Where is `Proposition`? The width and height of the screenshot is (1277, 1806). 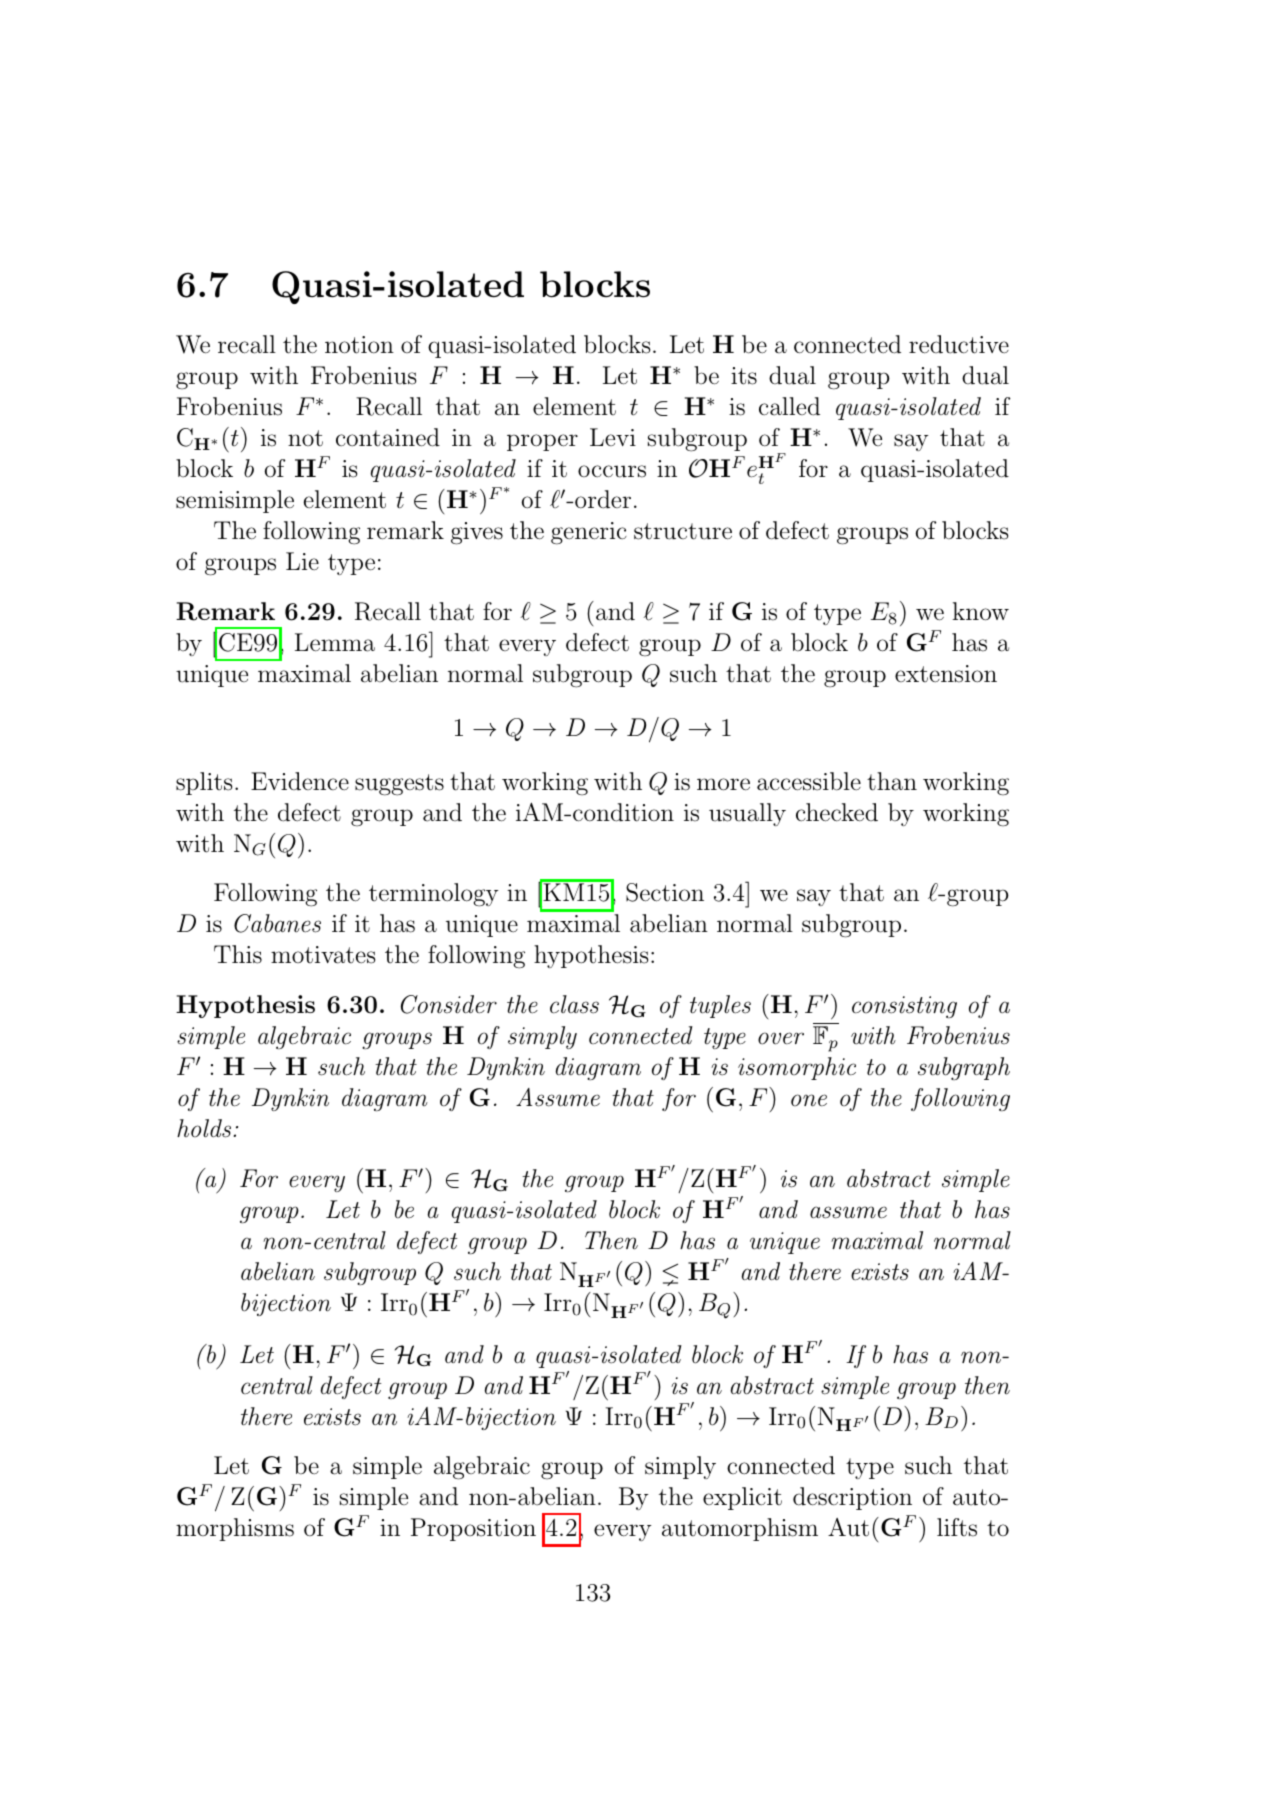
Proposition is located at coordinates (473, 1529).
